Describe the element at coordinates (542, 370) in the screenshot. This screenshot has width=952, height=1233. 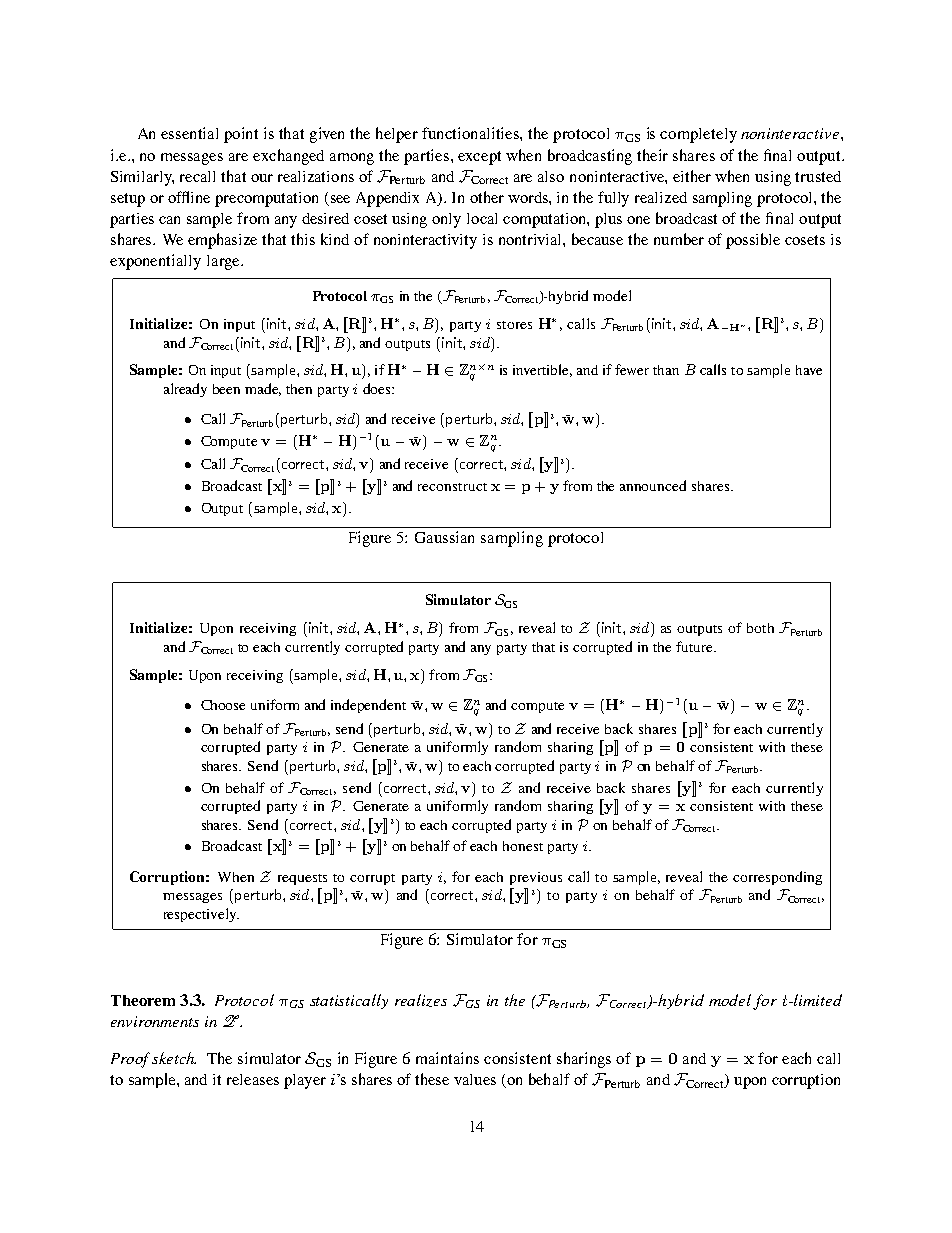
I see `invertible` at that location.
